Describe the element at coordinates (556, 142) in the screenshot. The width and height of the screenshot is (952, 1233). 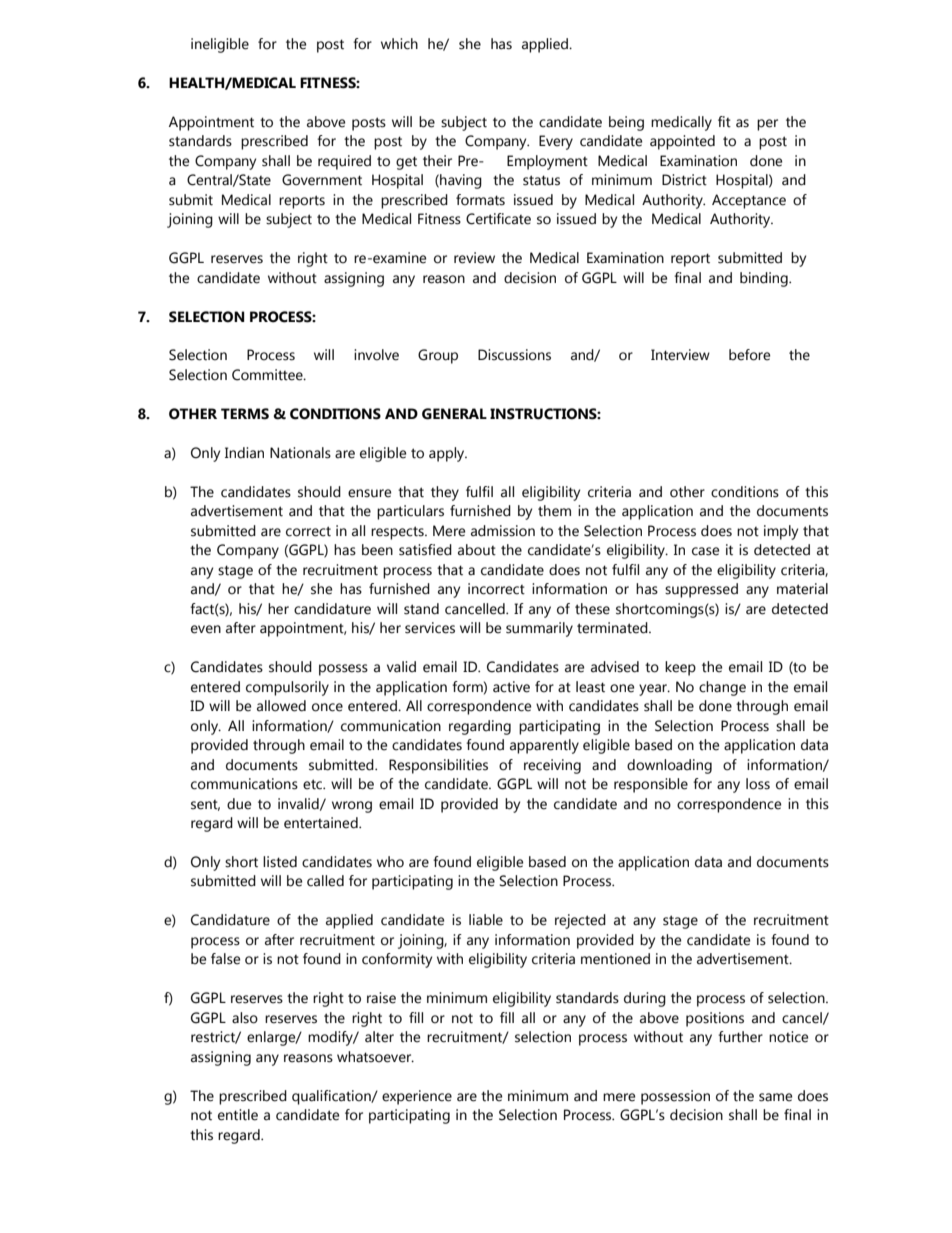
I see `Every` at that location.
